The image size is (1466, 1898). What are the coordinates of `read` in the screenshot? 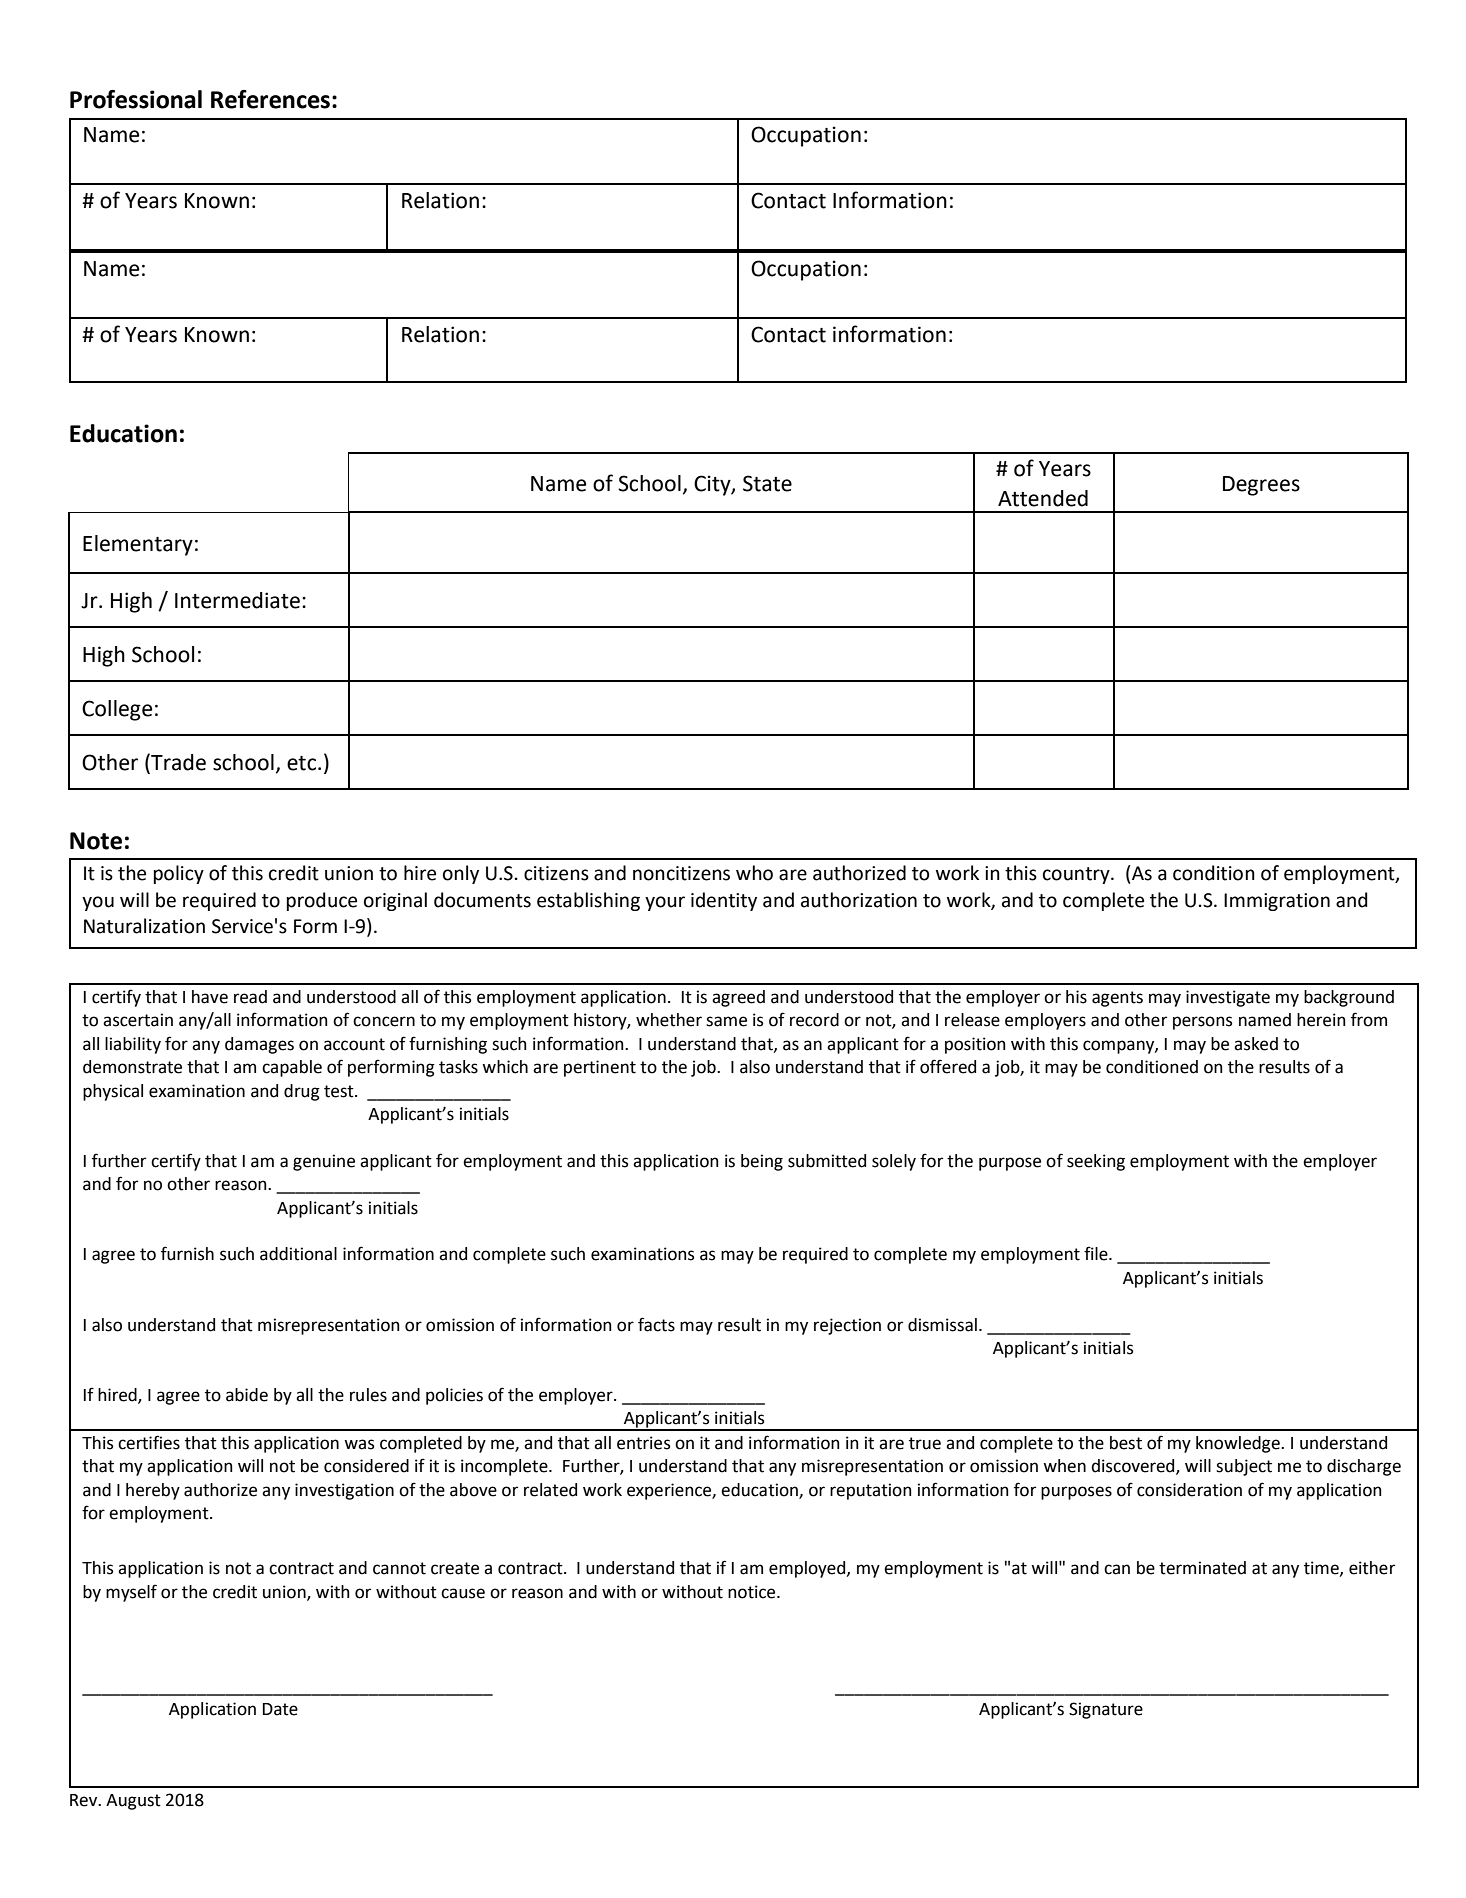 It's located at (250, 997).
